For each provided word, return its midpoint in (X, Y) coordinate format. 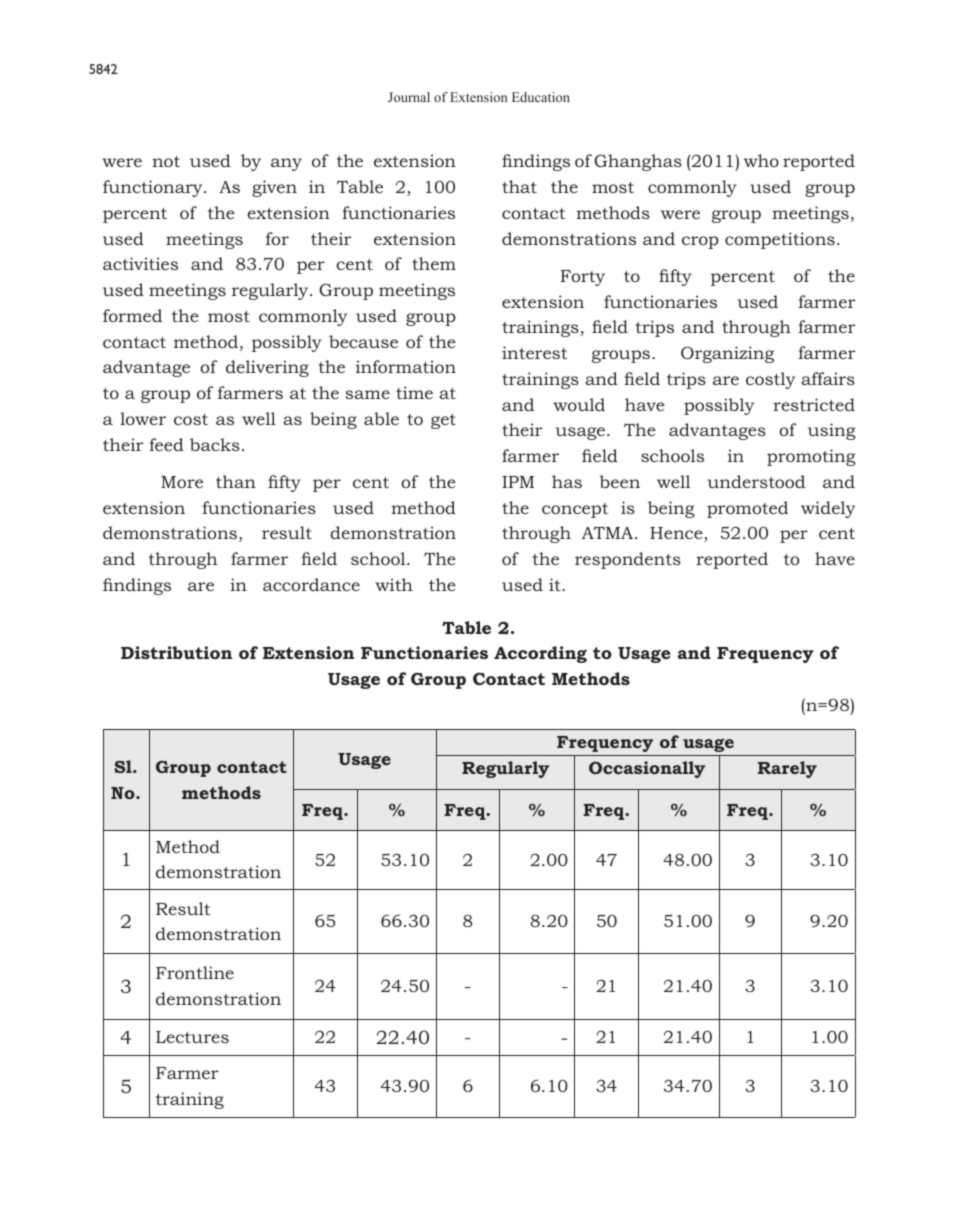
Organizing (727, 354)
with (394, 584)
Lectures (192, 1037)
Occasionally (647, 769)
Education (541, 97)
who (761, 160)
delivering (267, 368)
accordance (311, 584)
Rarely (787, 769)
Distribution (176, 652)
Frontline (195, 972)
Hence (677, 534)
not (166, 161)
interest (534, 352)
